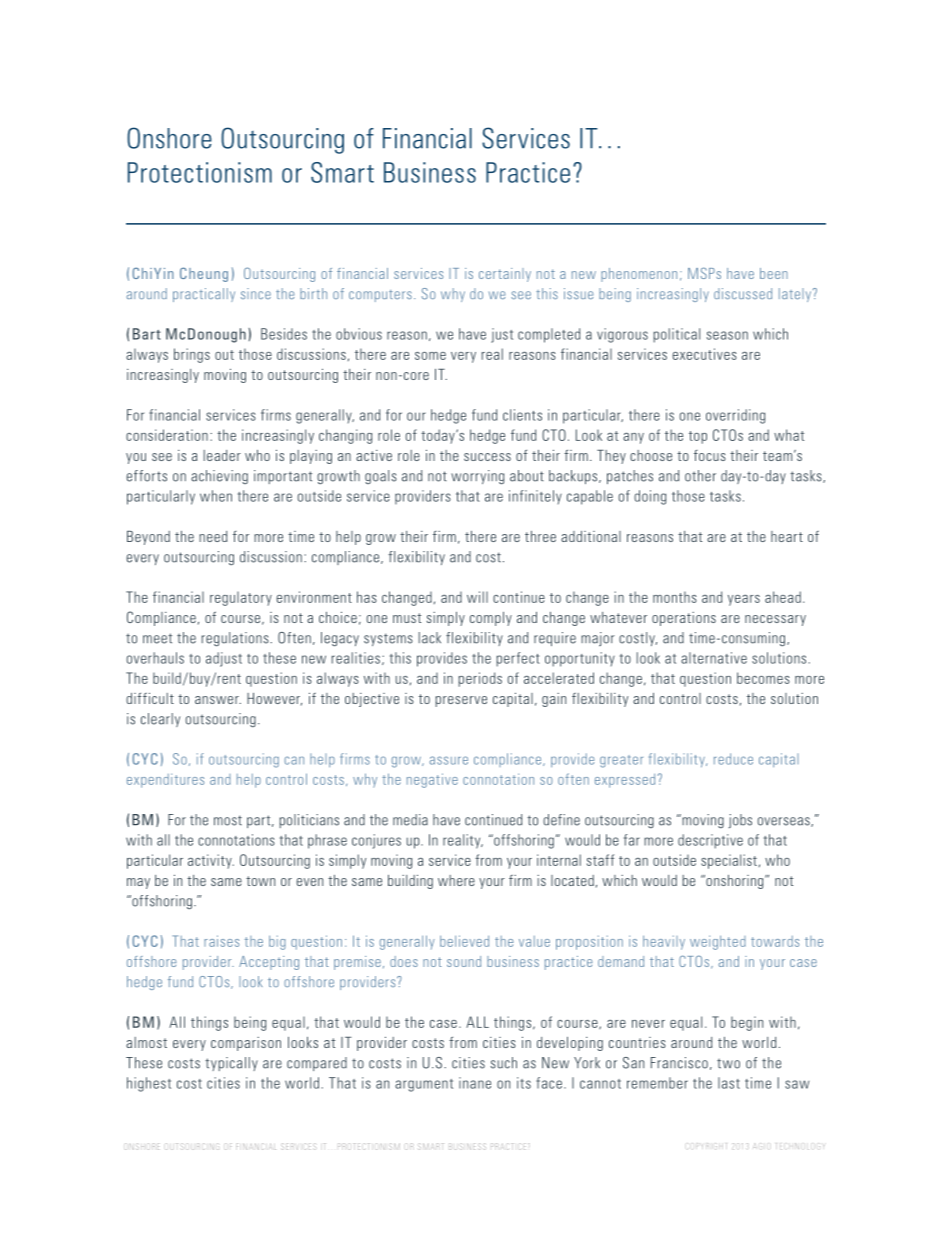 The image size is (952, 1233). I want to click on certainly, so click(505, 275).
